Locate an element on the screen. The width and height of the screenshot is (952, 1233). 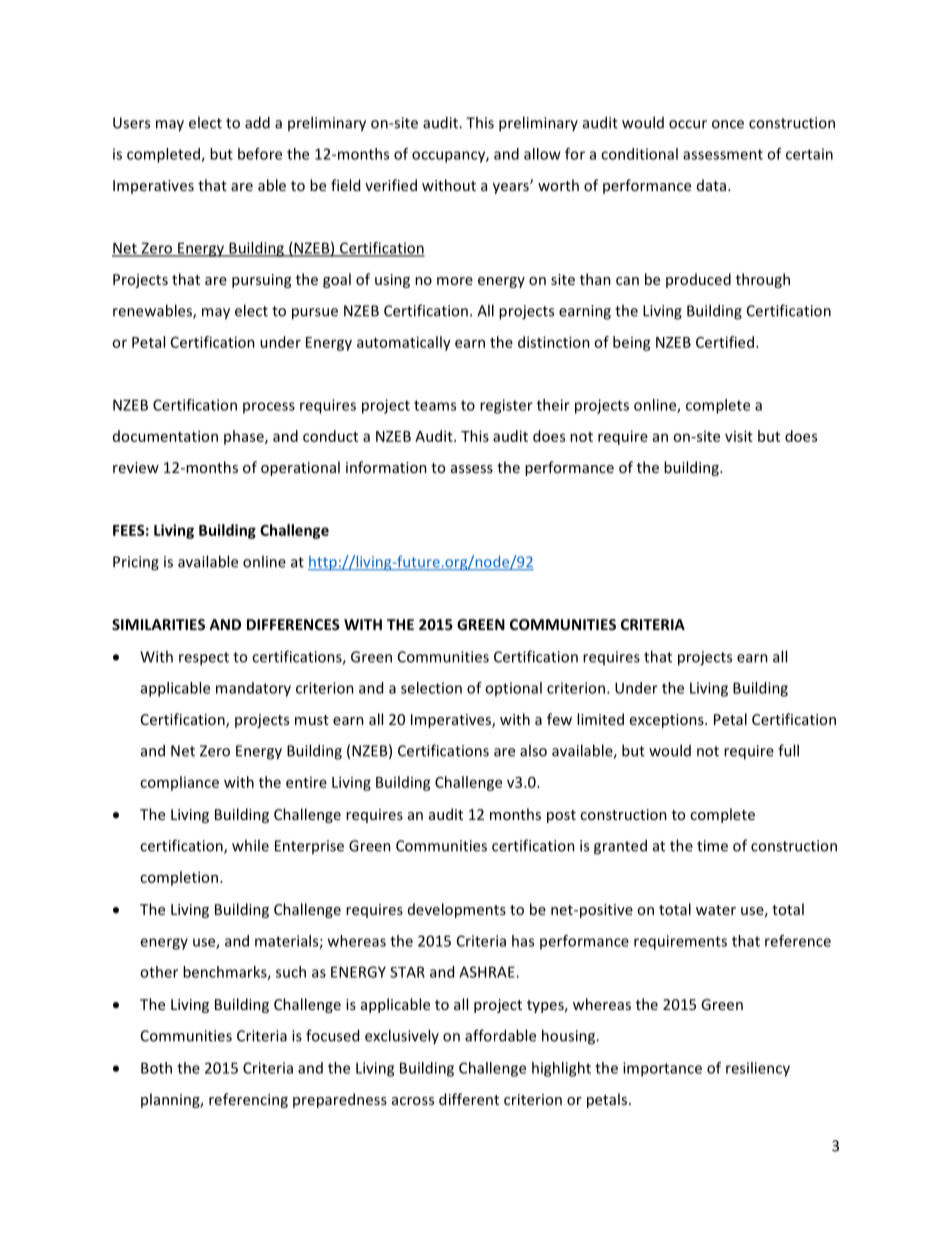
mandatory is located at coordinates (253, 689).
